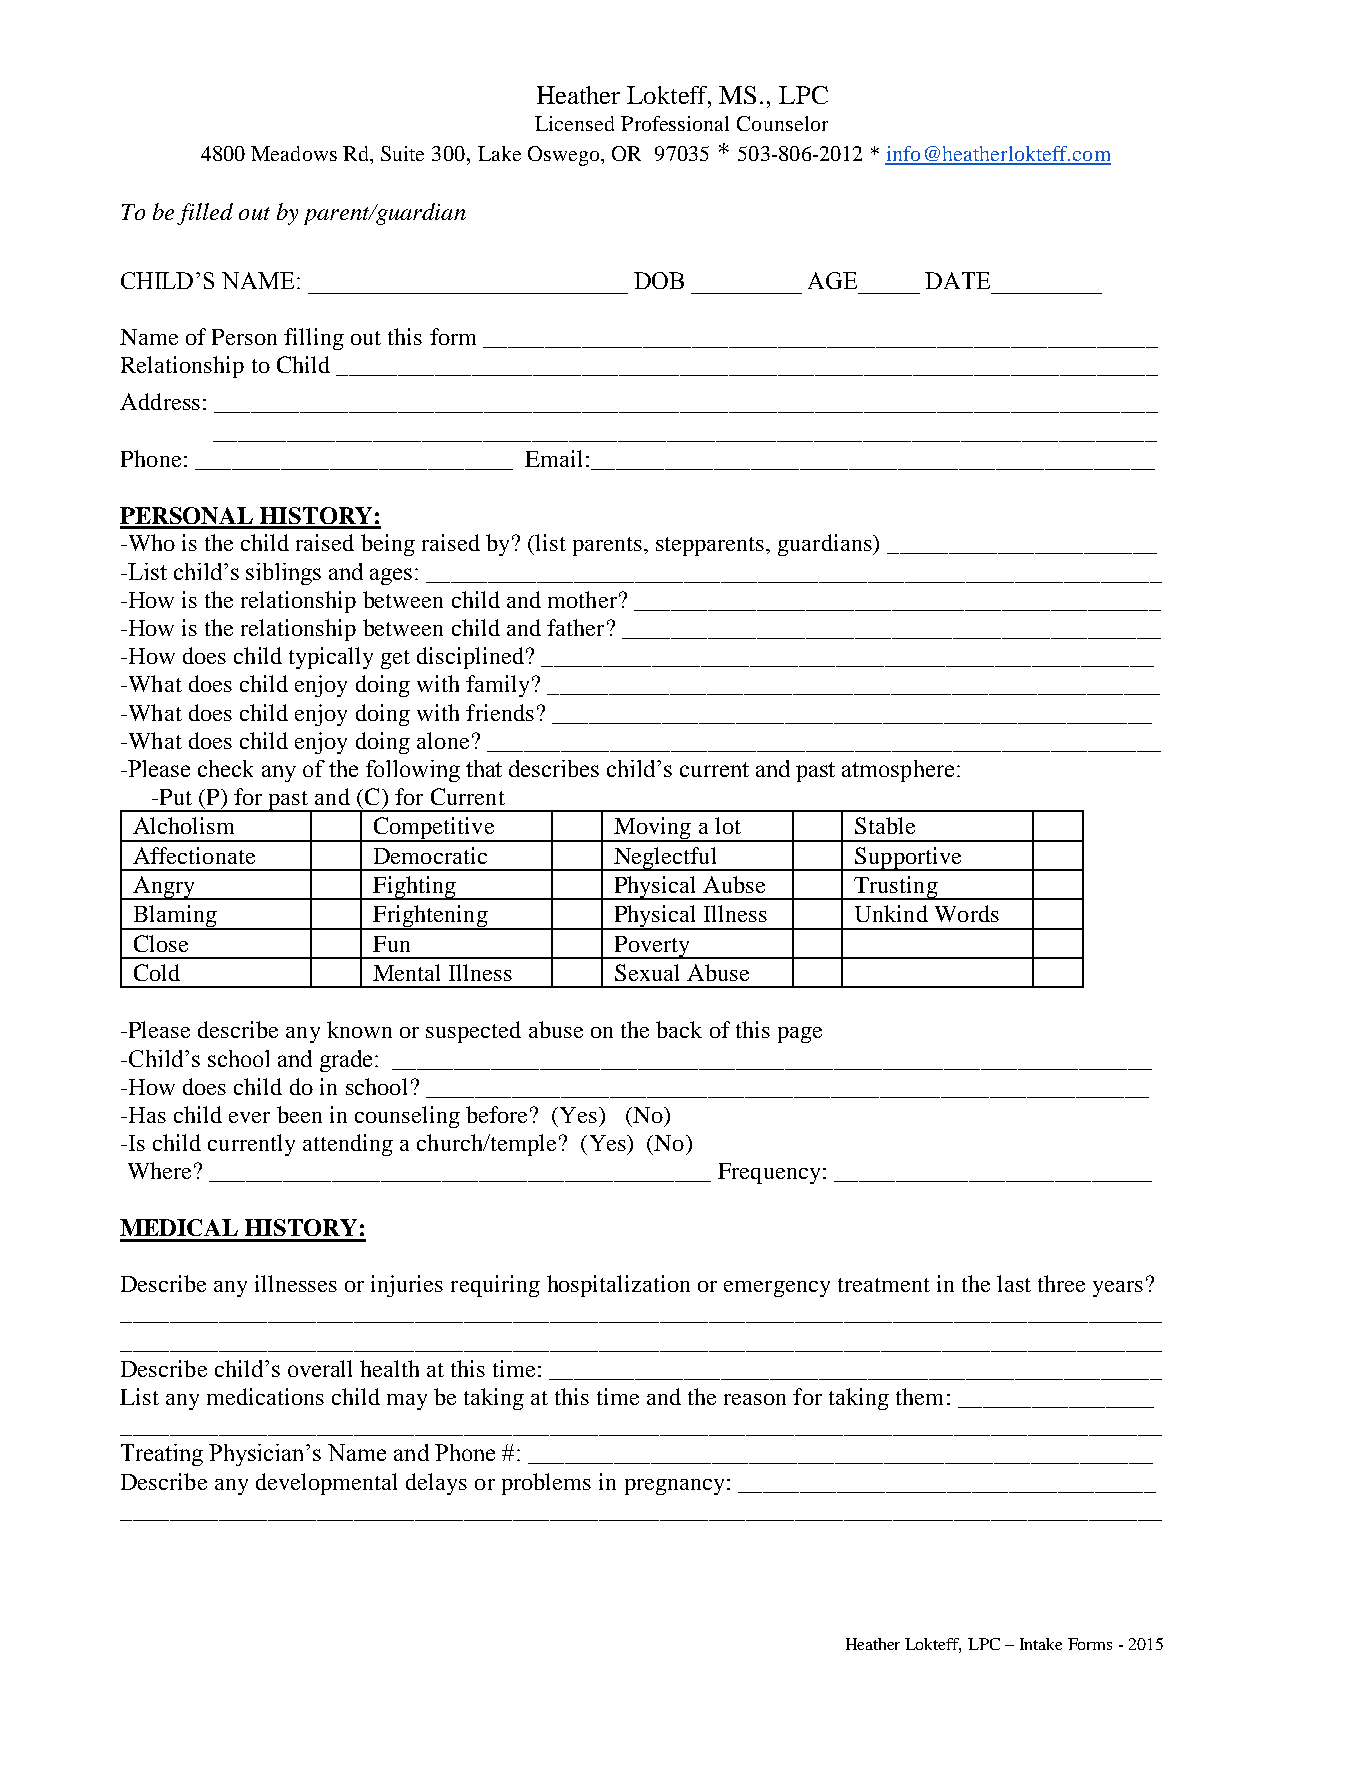 Image resolution: width=1364 pixels, height=1765 pixels. I want to click on filled, so click(205, 214).
